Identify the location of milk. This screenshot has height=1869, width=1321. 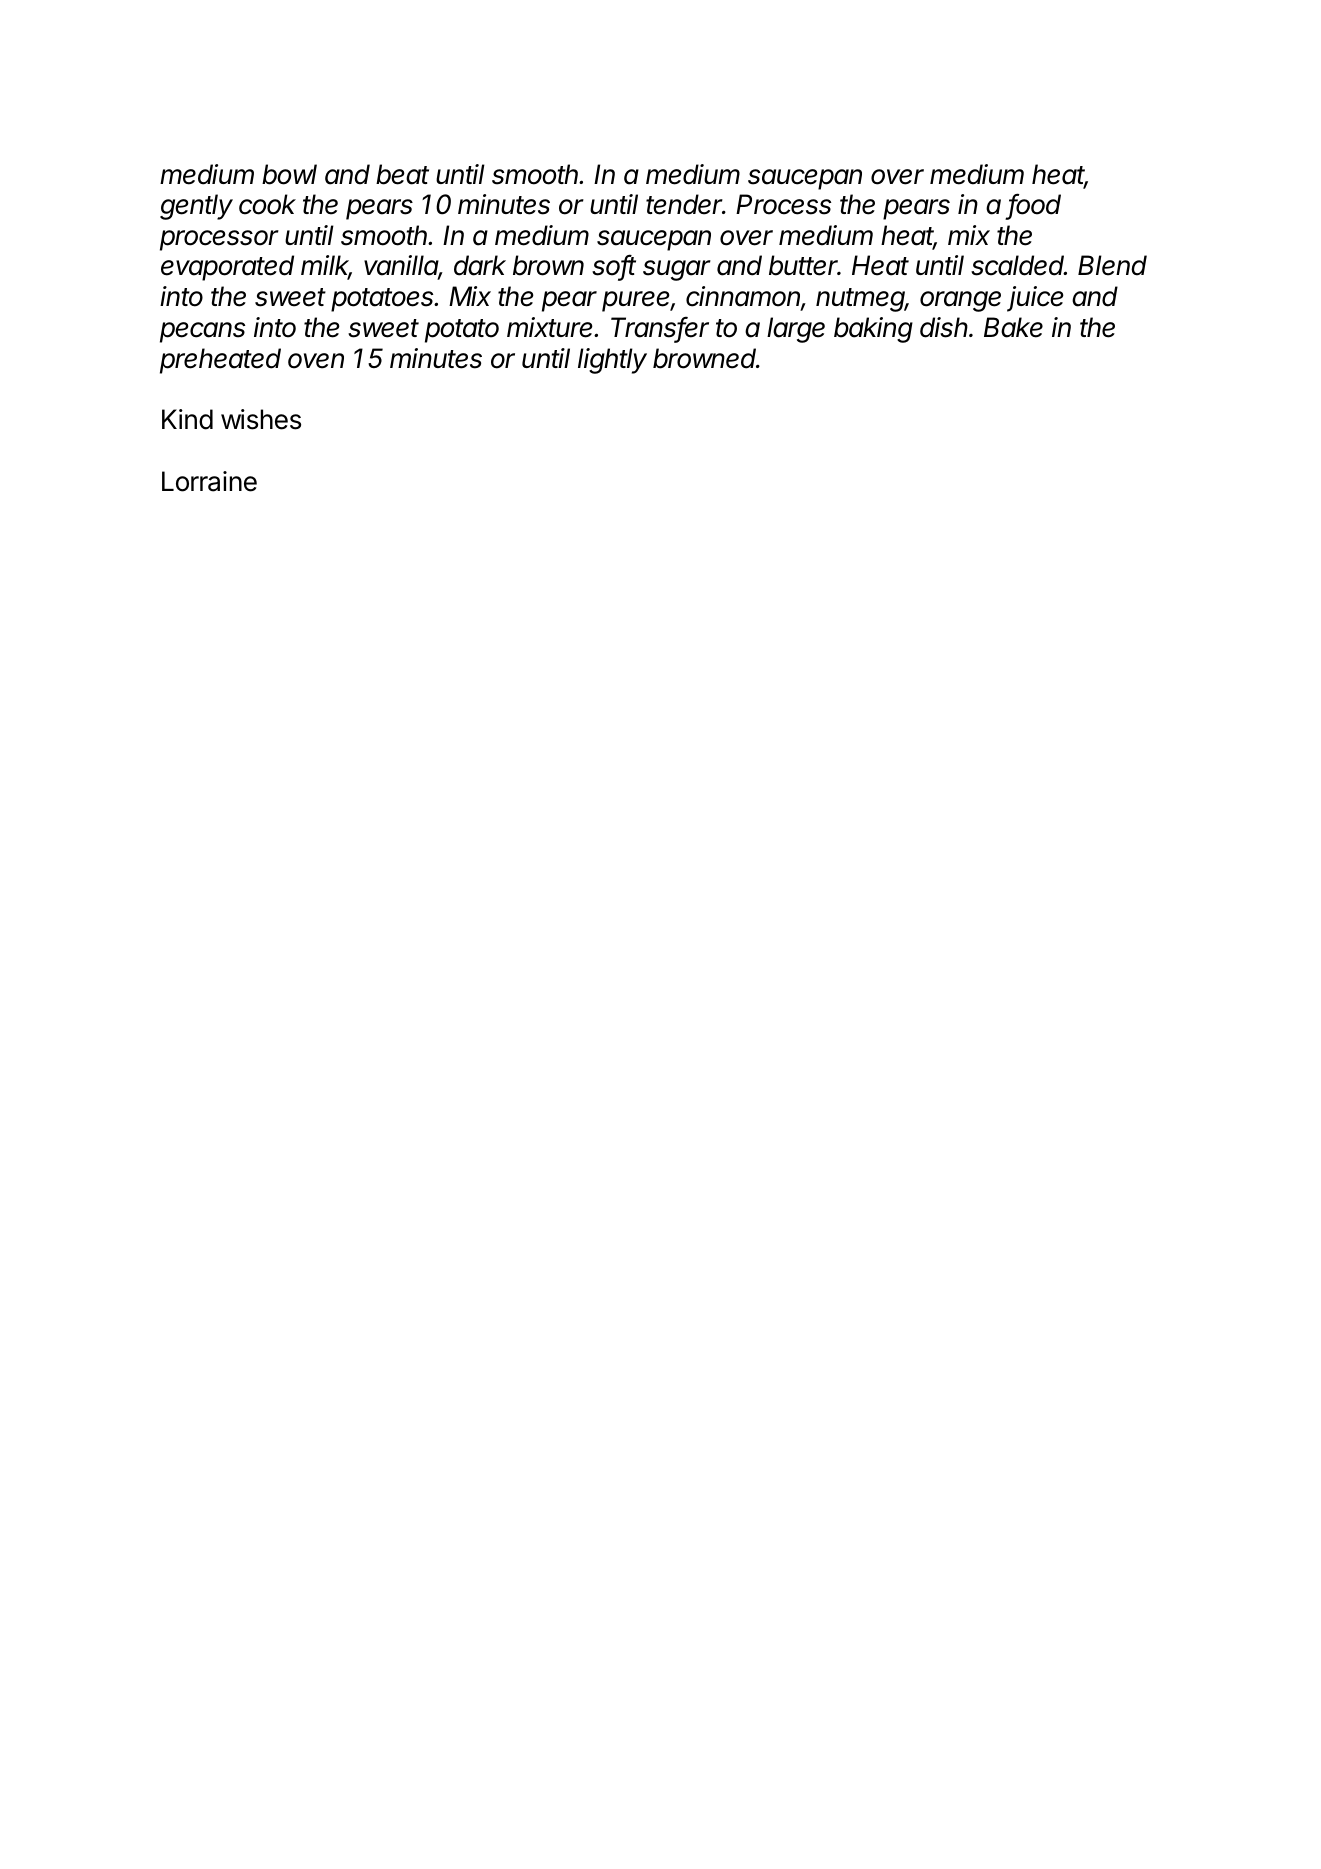
(326, 266).
